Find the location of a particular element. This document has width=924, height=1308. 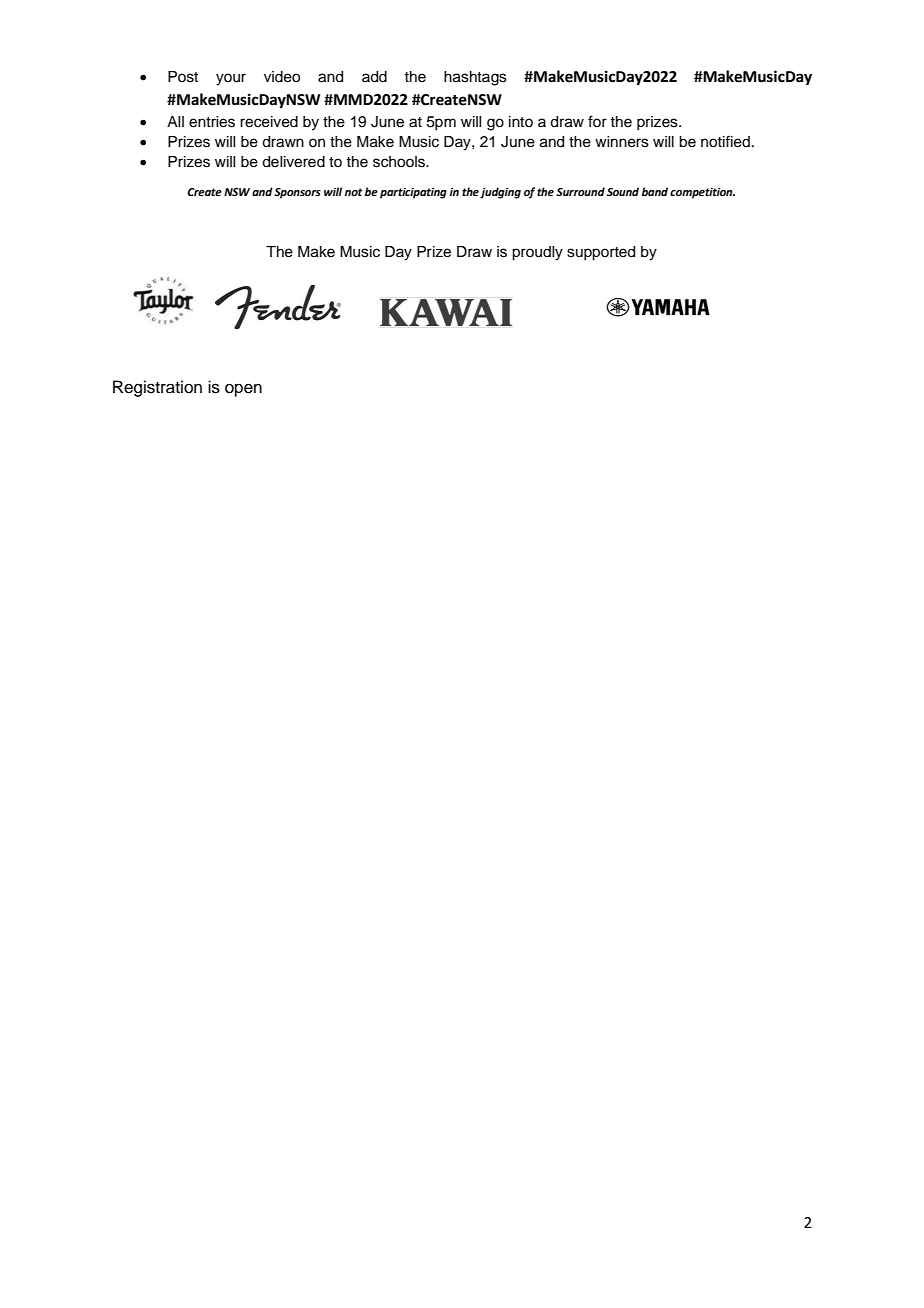

supported is located at coordinates (601, 253).
